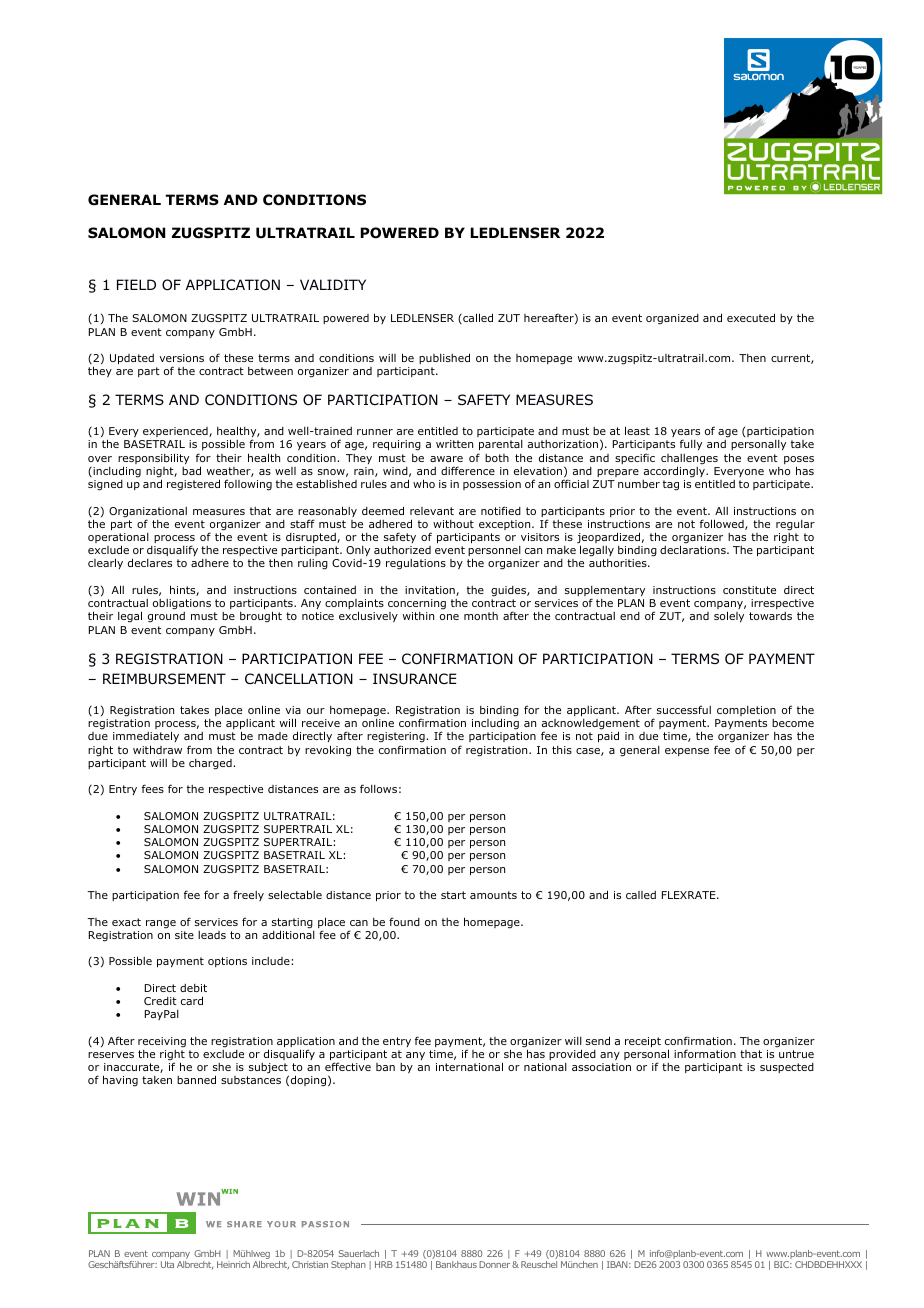  I want to click on found, so click(404, 921).
